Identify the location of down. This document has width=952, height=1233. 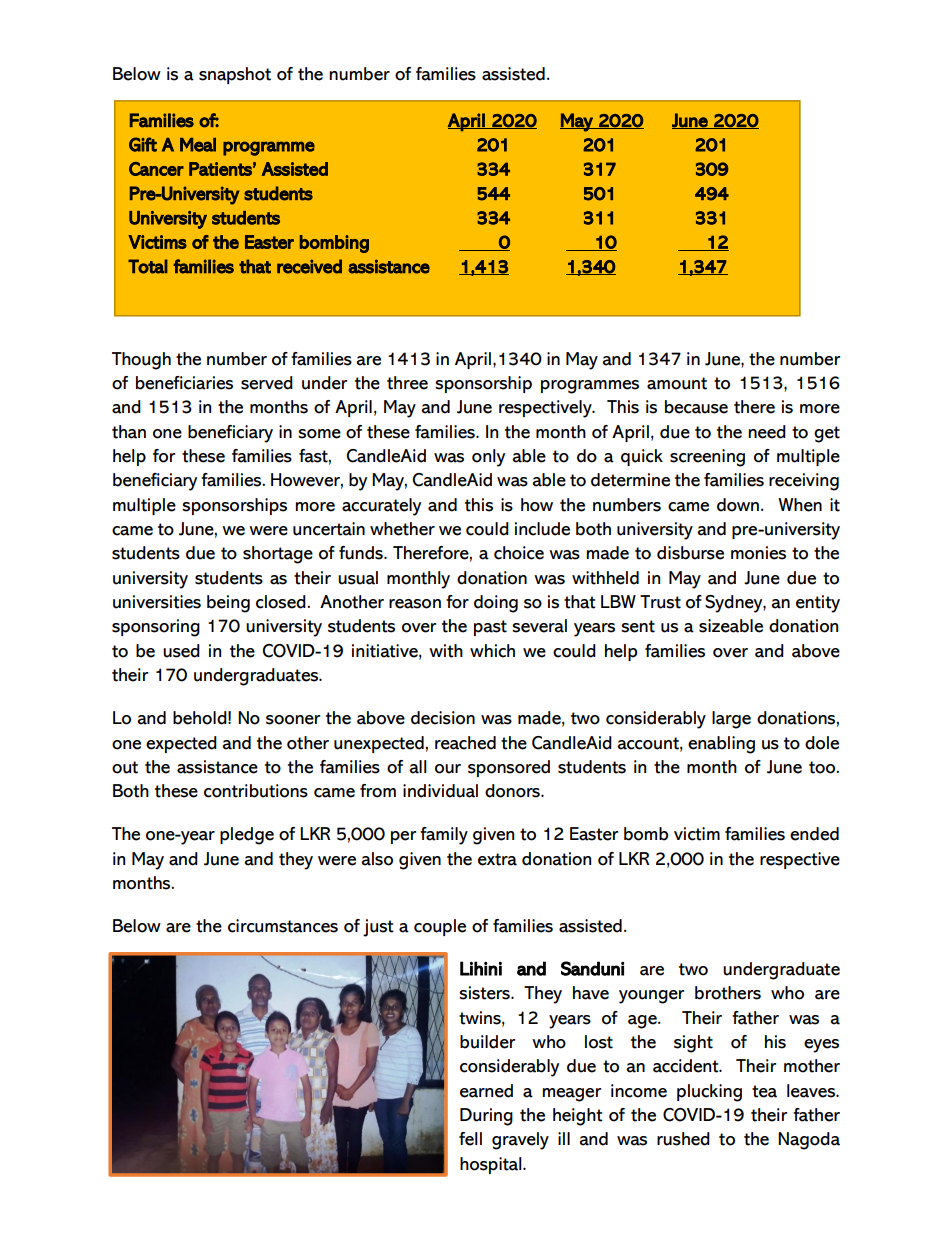
(738, 505).
